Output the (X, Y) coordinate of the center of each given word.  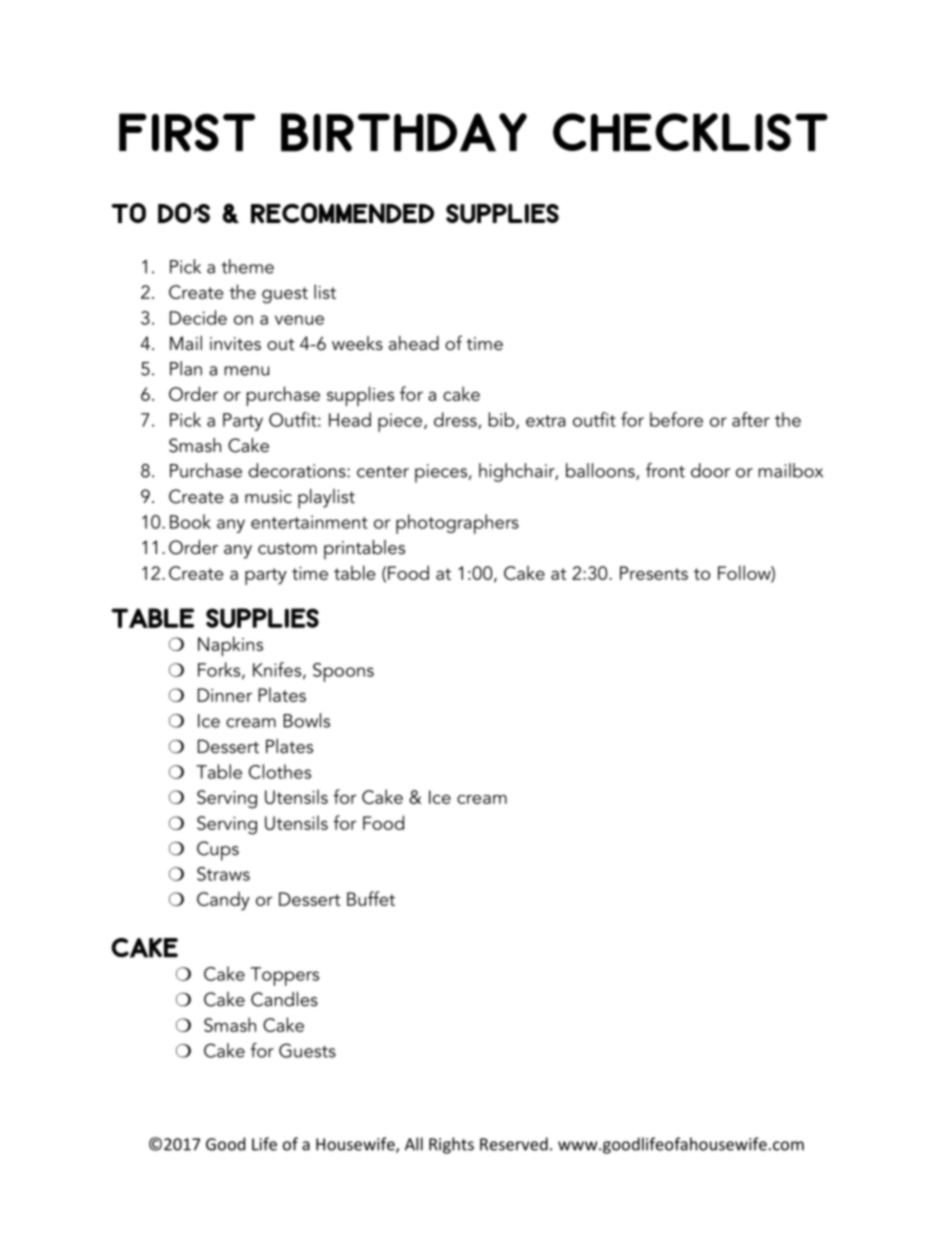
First (187, 132)
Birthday (404, 132)
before (676, 419)
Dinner (225, 695)
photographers (457, 524)
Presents (654, 573)
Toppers (285, 976)
